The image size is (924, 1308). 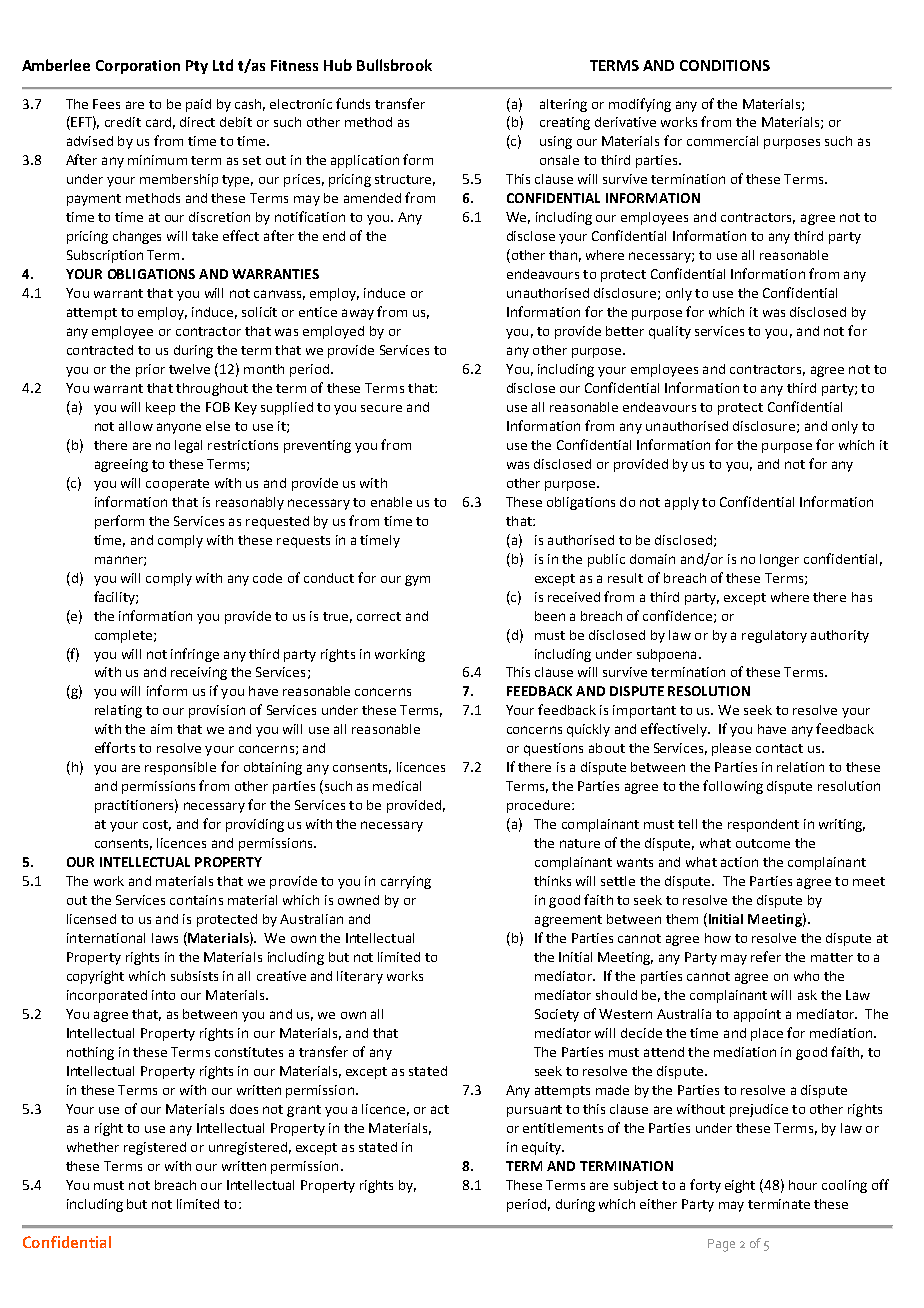 What do you see at coordinates (763, 843) in the document?
I see `outcome` at bounding box center [763, 843].
